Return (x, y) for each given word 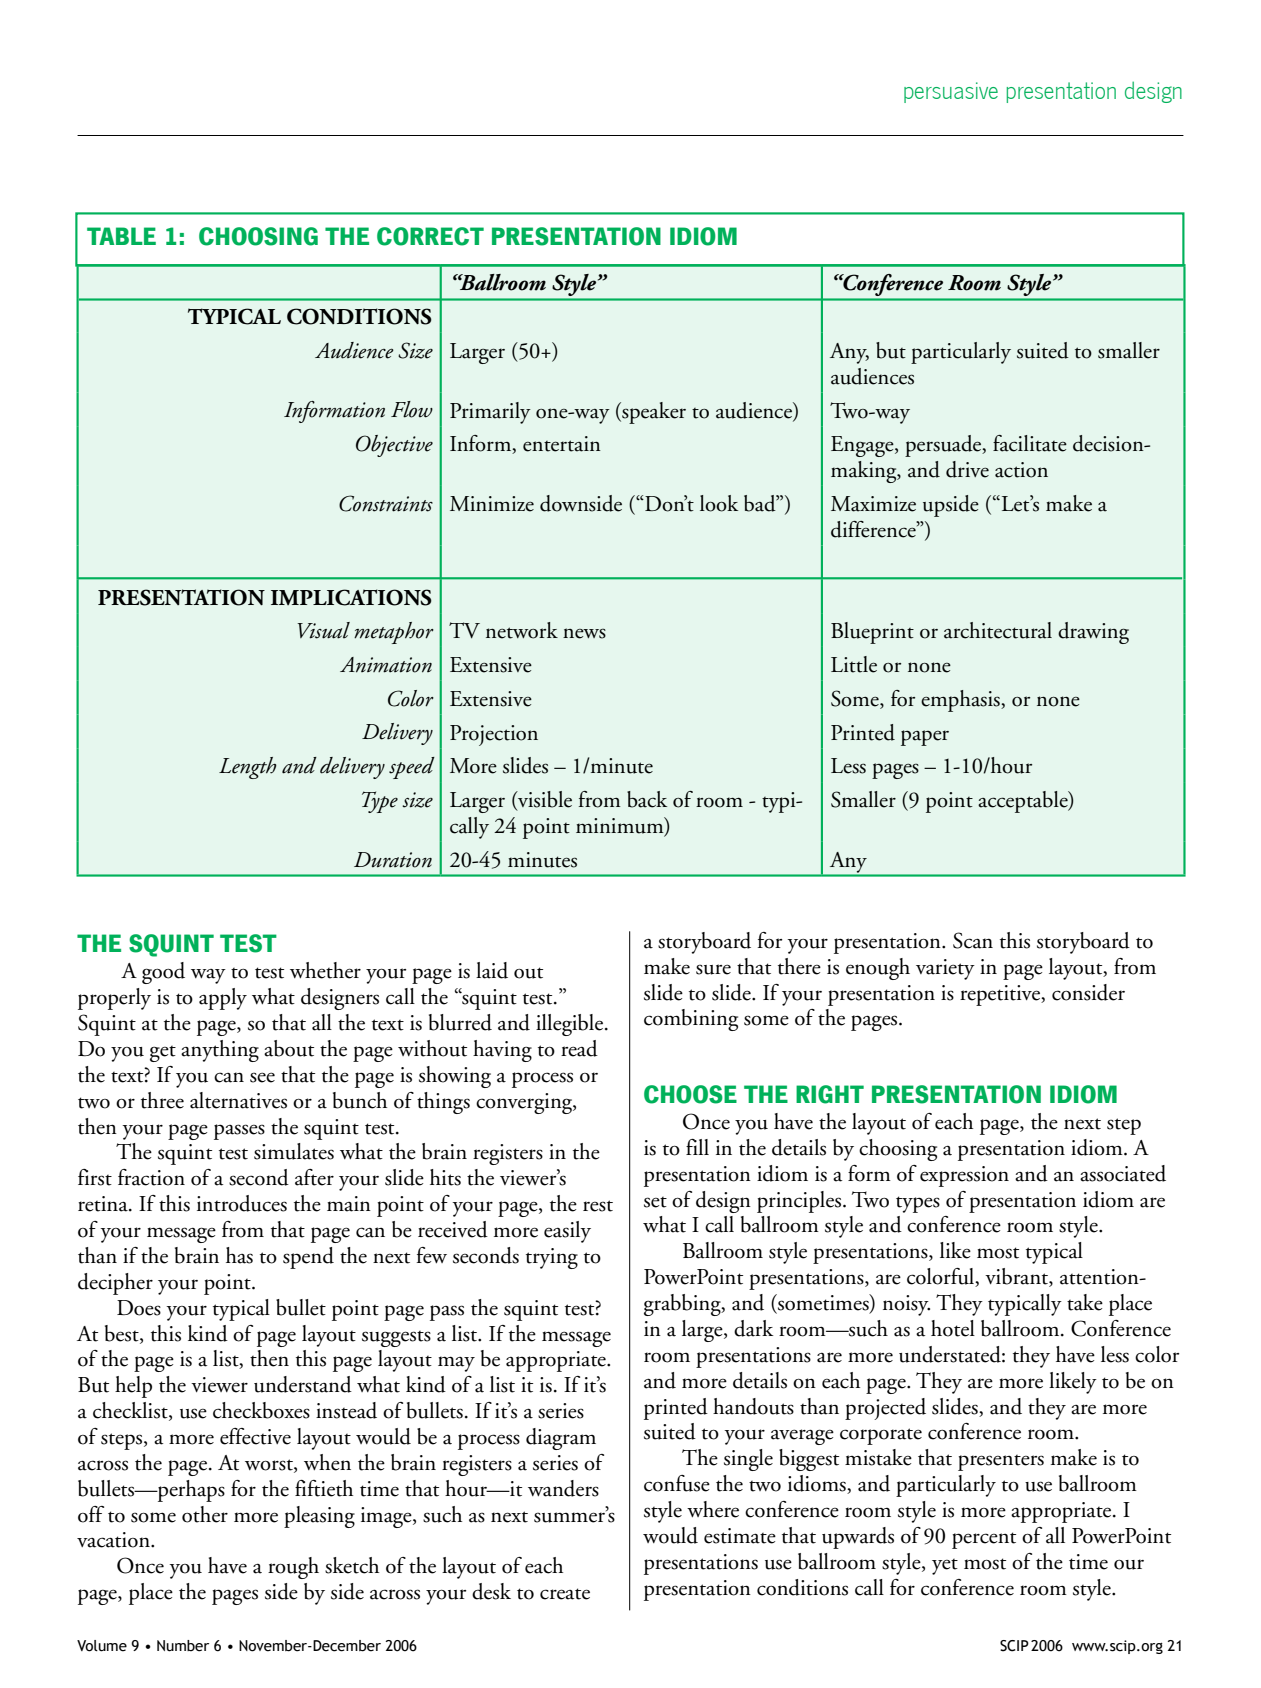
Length (248, 768)
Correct (430, 236)
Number (183, 1646)
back (647, 799)
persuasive (951, 92)
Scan (973, 940)
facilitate (1030, 443)
